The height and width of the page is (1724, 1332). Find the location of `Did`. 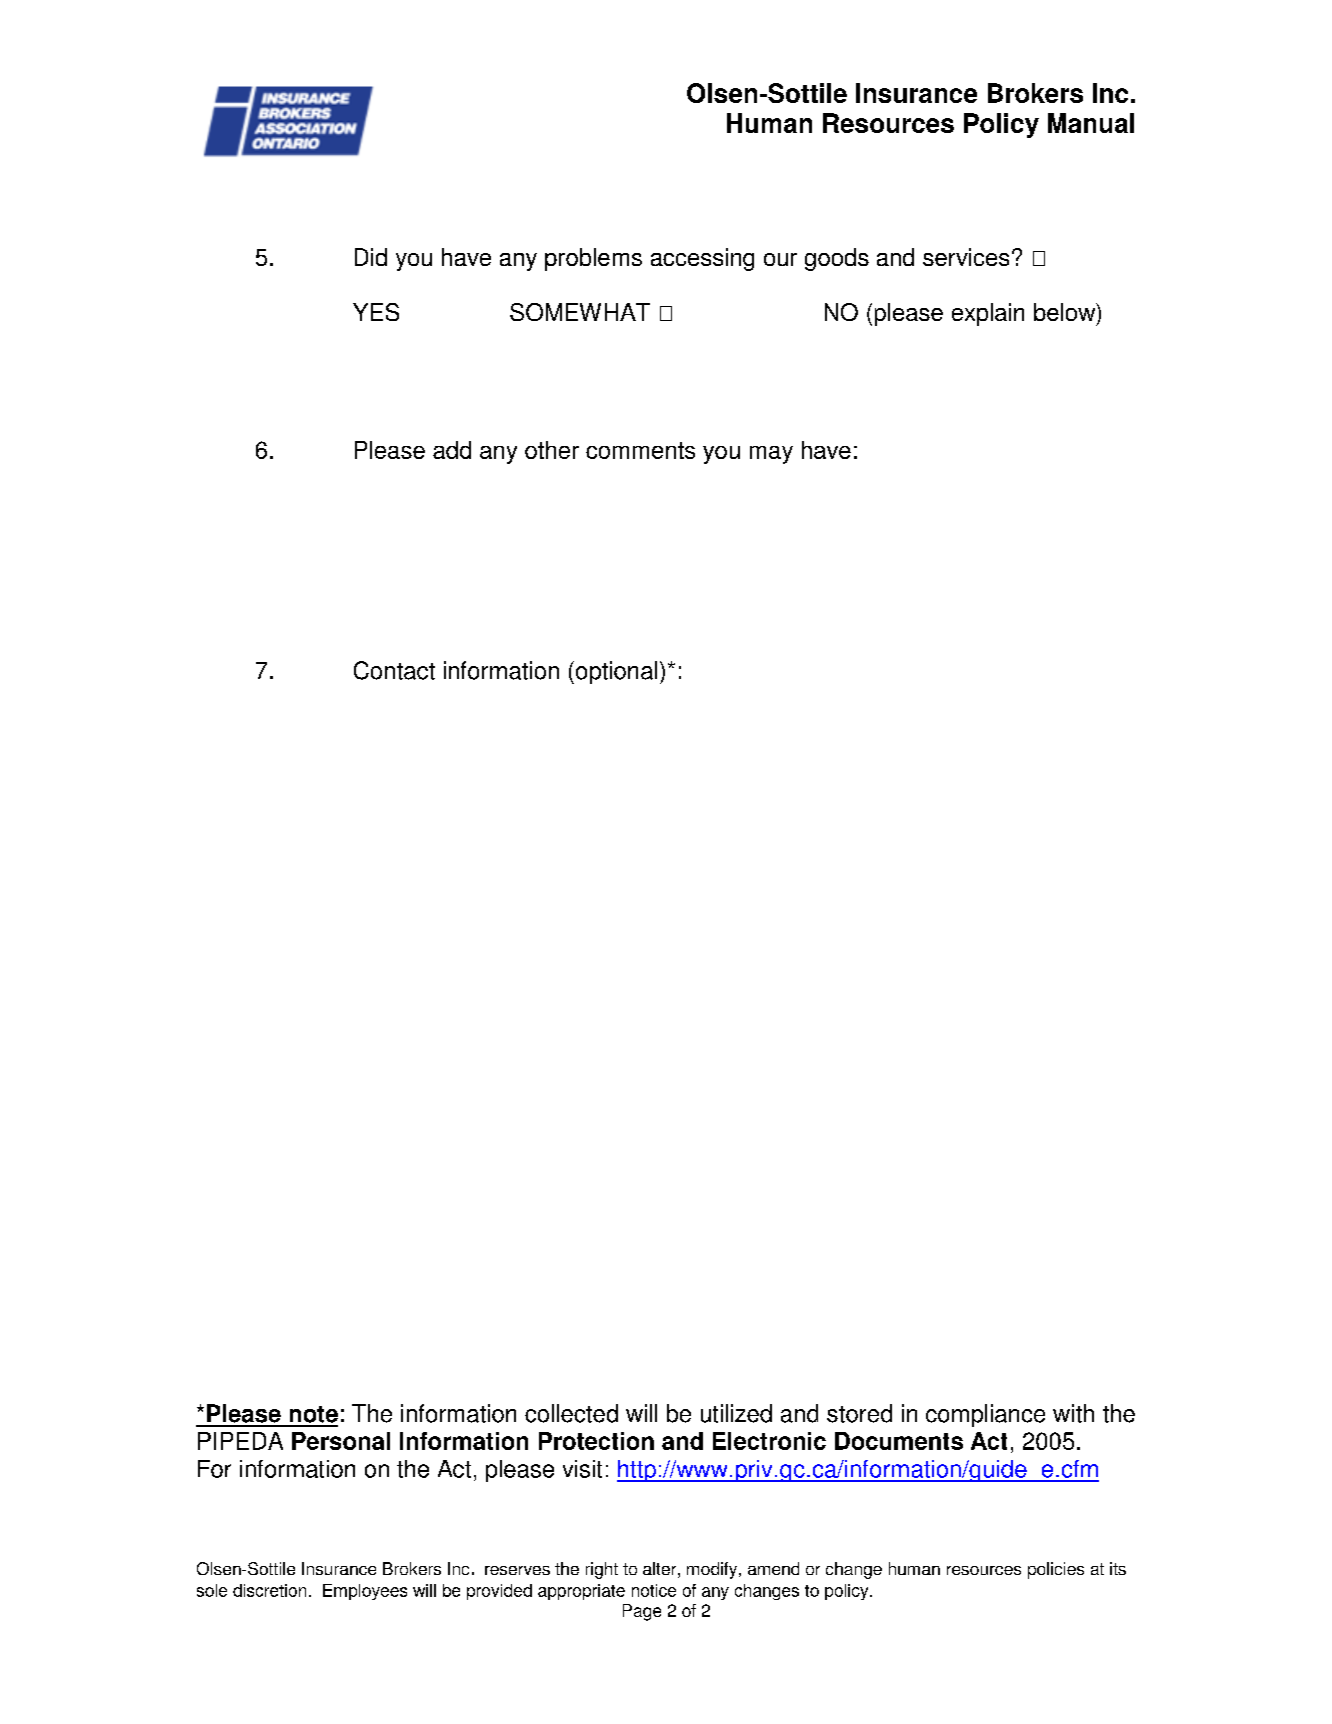

Did is located at coordinates (371, 257).
